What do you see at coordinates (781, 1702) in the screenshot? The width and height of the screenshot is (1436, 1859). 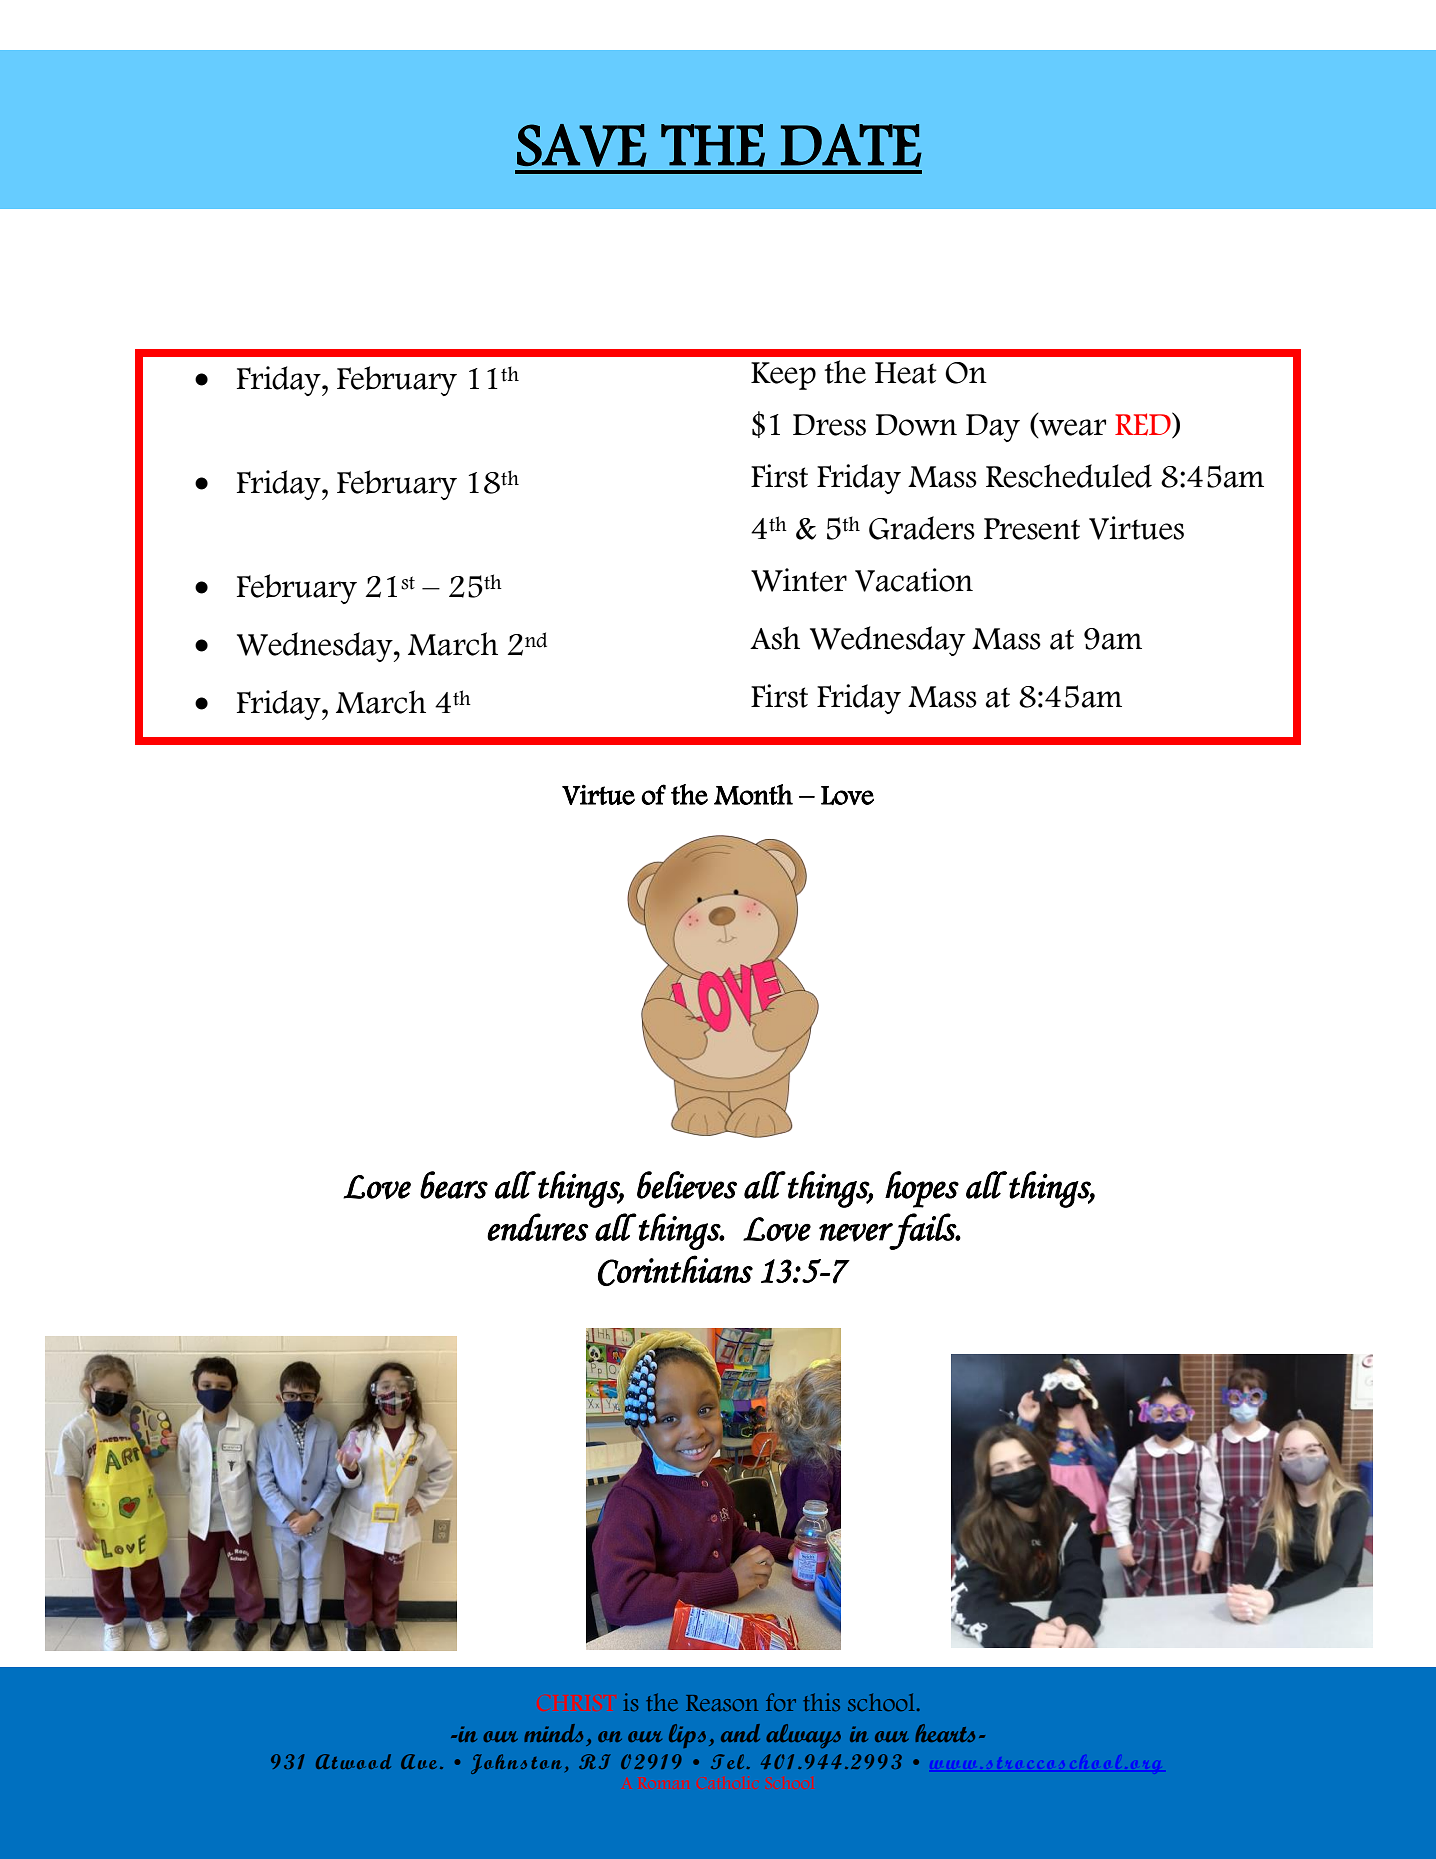 I see `for` at bounding box center [781, 1702].
